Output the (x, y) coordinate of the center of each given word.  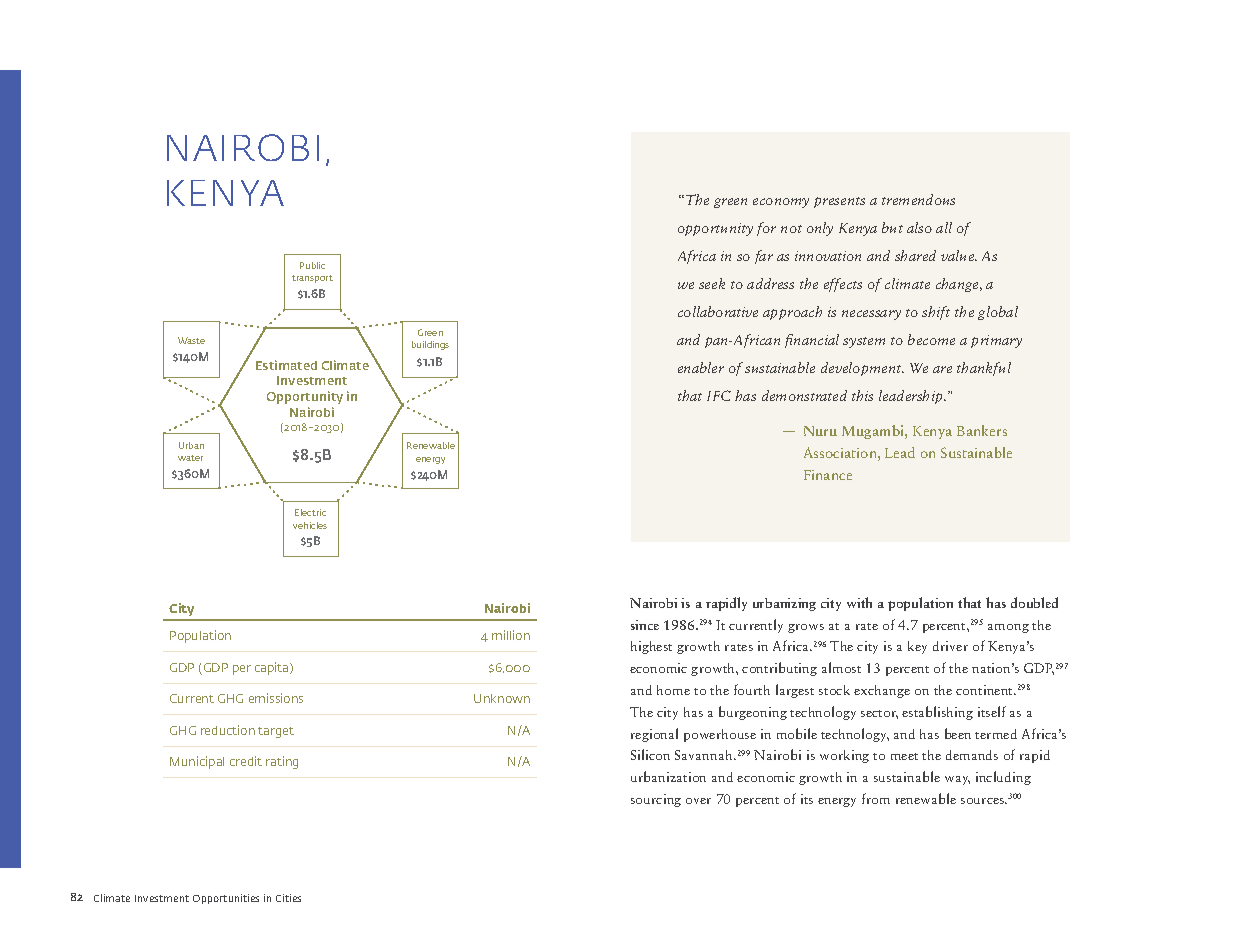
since (645, 625)
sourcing (656, 800)
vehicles (310, 525)
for (766, 229)
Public (312, 265)
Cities (288, 898)
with (859, 602)
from (876, 798)
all (944, 227)
